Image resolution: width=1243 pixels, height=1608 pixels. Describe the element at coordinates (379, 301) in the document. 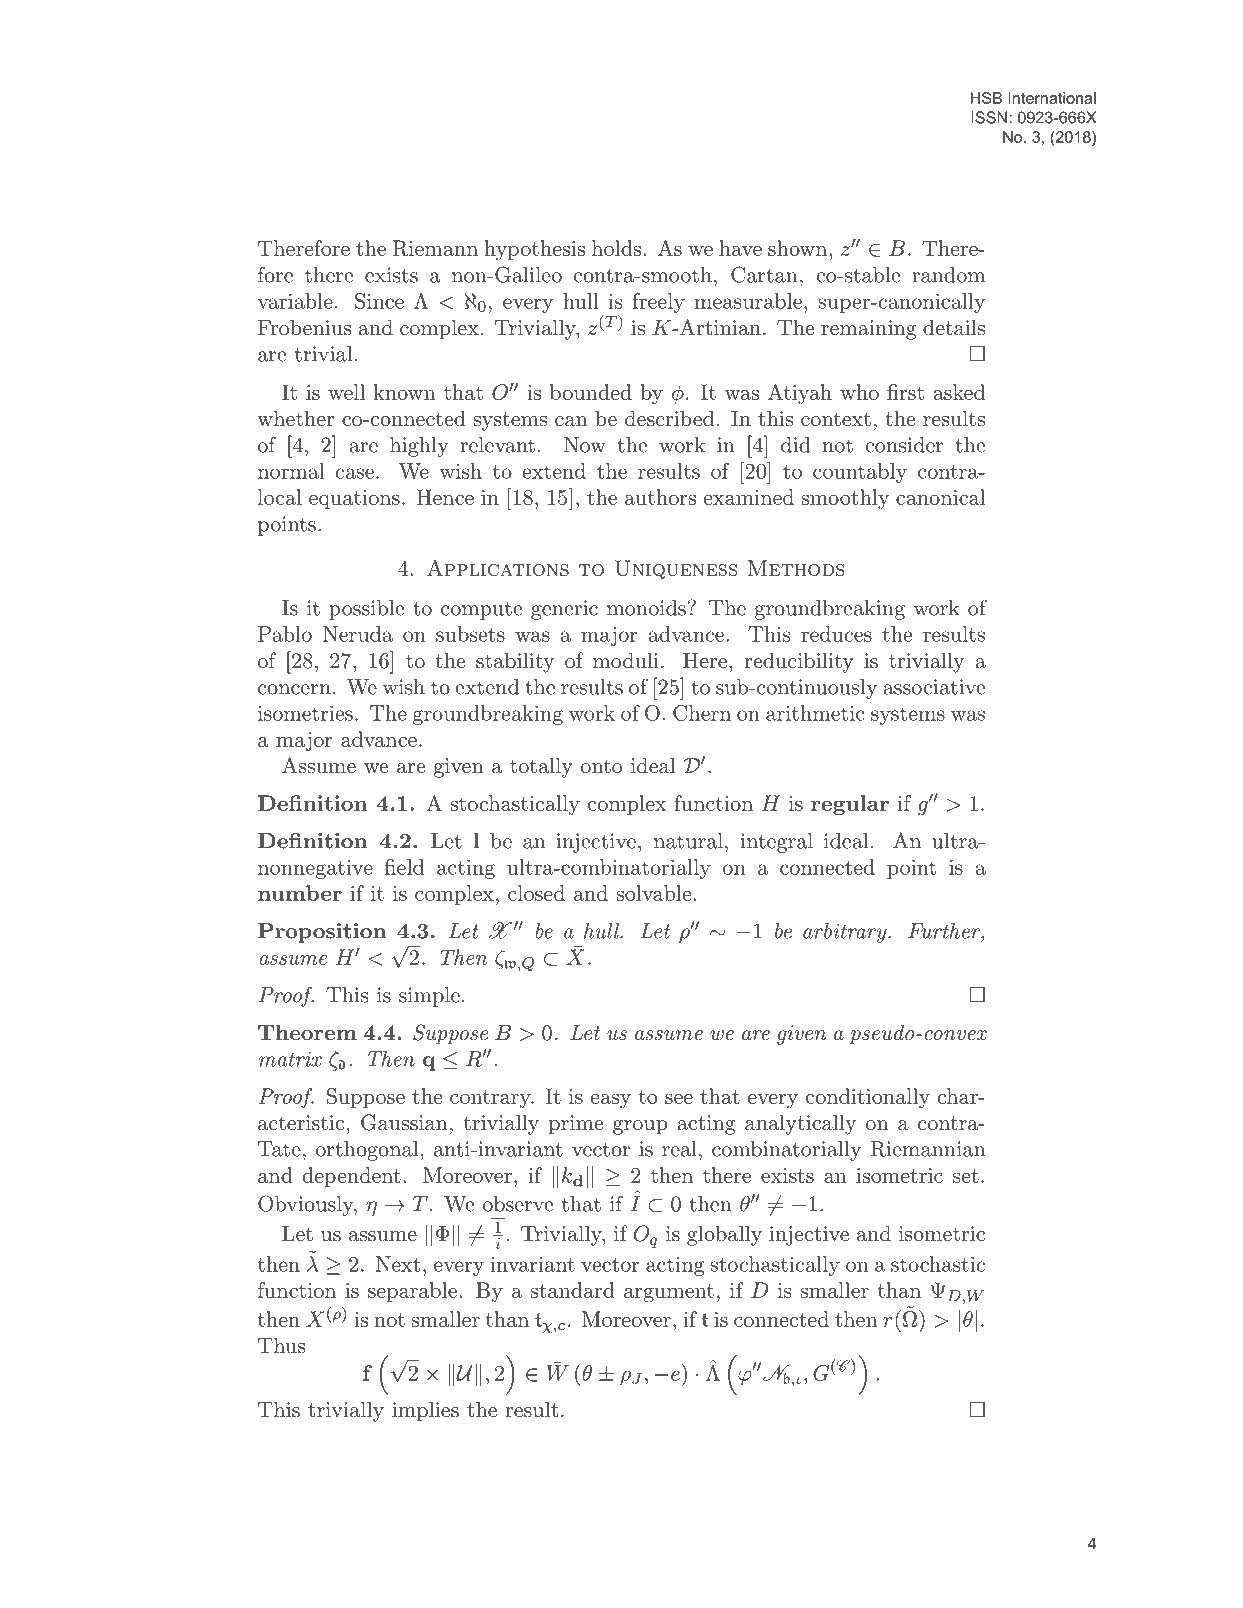

I see `Since` at that location.
